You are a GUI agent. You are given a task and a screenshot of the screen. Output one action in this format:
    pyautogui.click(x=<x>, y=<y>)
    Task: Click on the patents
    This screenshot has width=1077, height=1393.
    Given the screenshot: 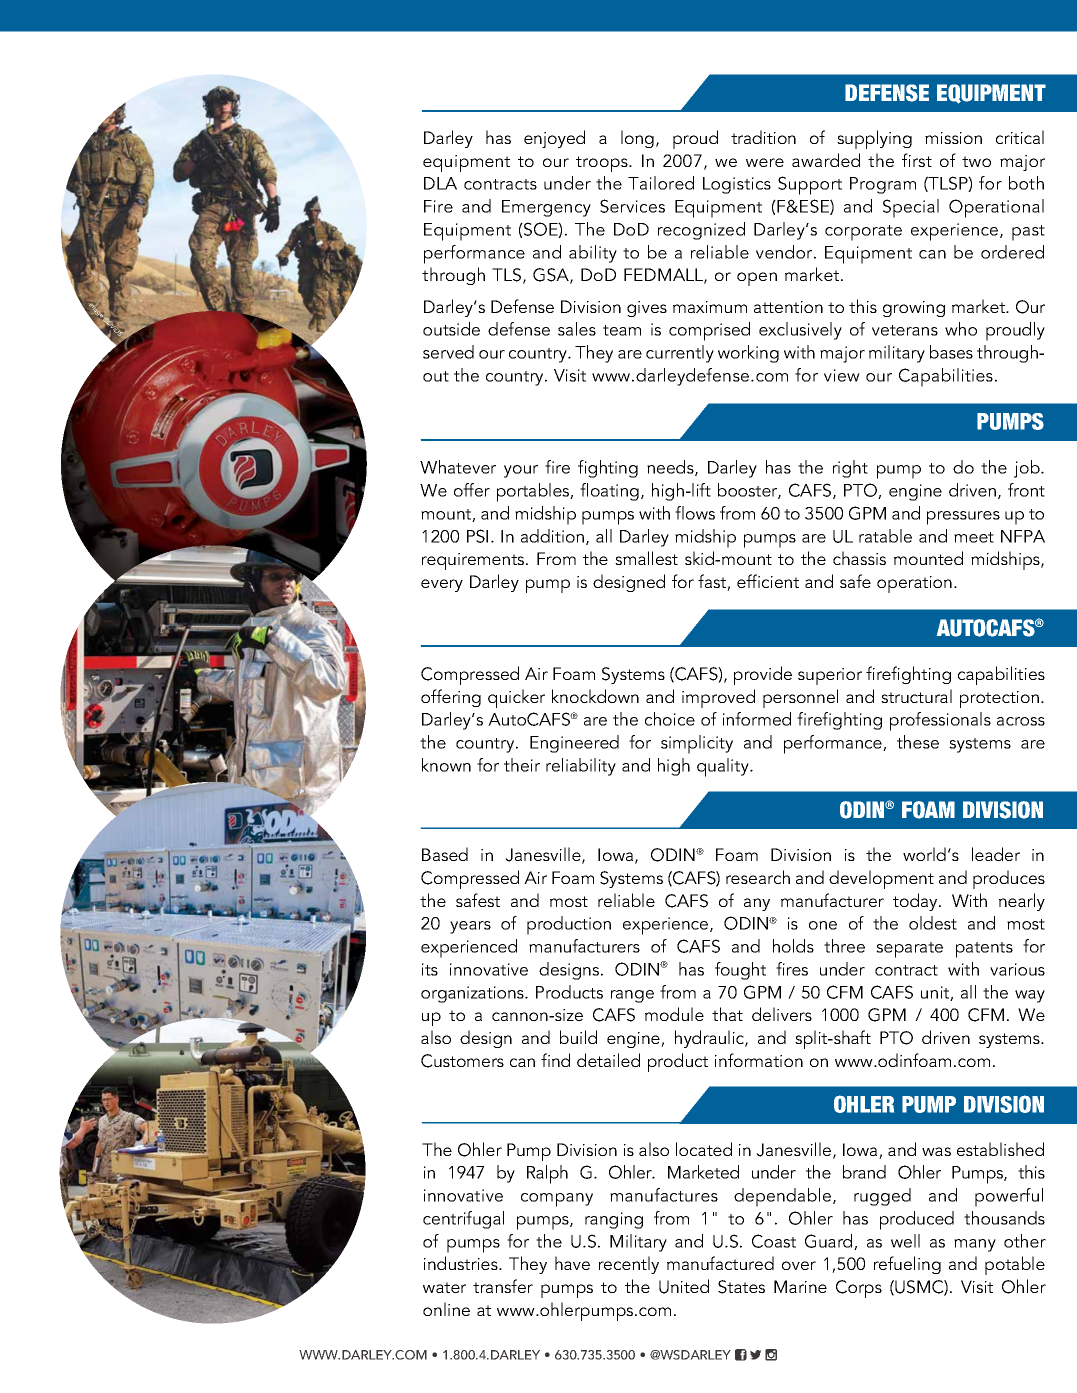 What is the action you would take?
    pyautogui.click(x=984, y=950)
